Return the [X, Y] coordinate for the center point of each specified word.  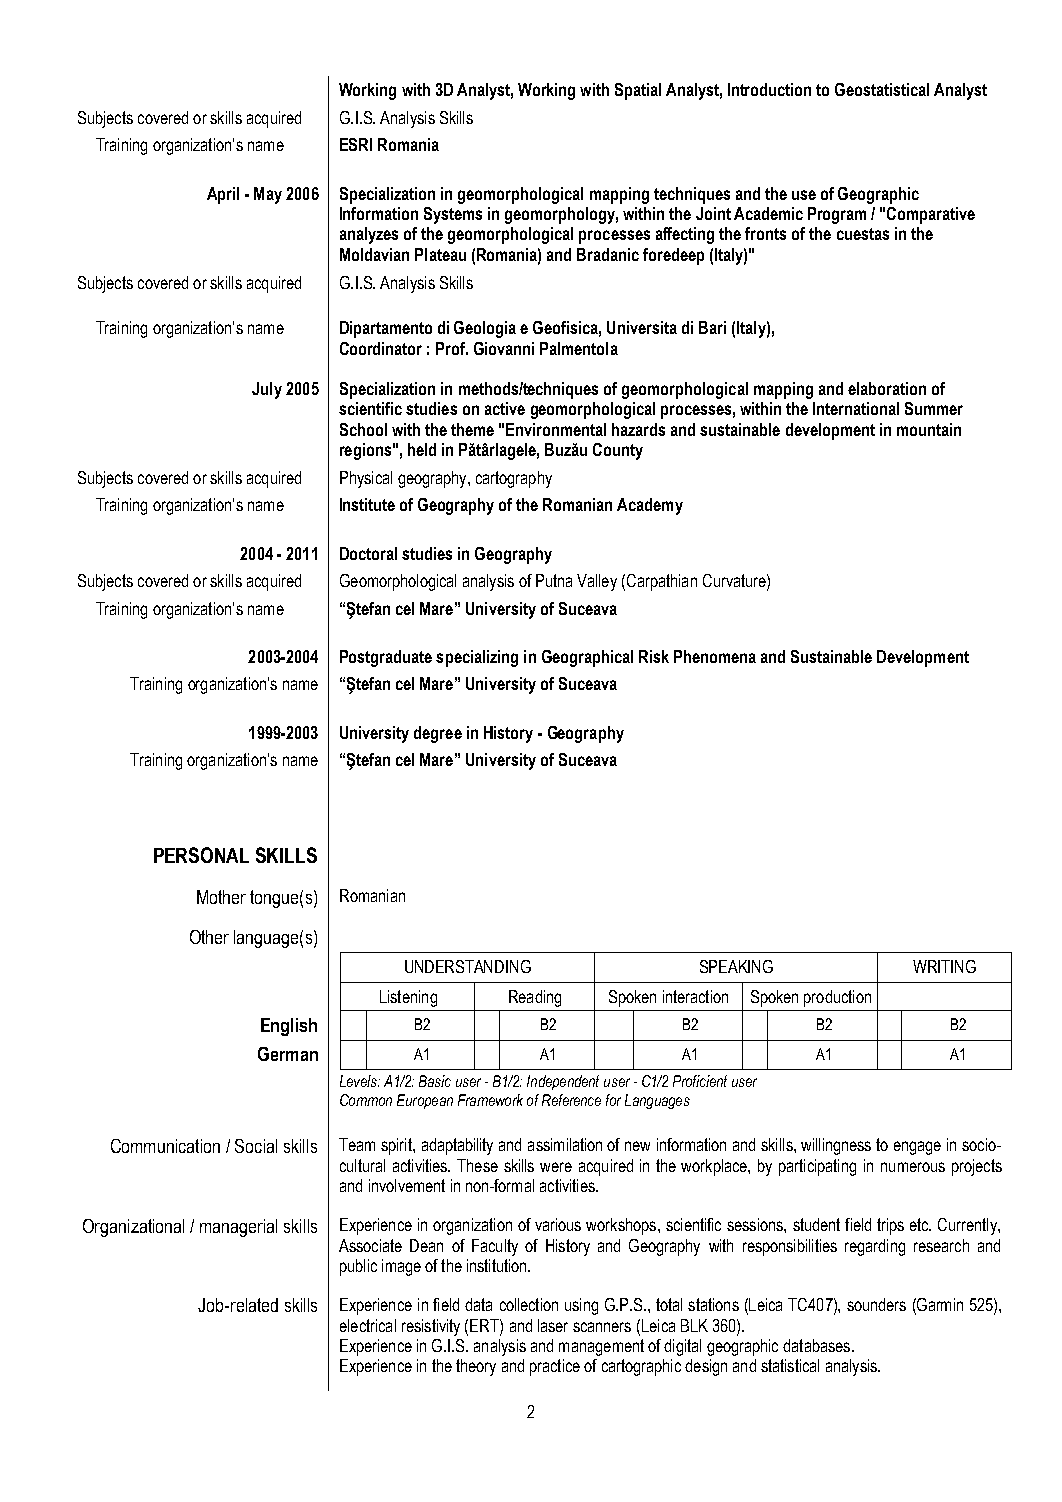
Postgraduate [386, 658]
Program [837, 215]
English [289, 1027]
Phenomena [715, 656]
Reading [535, 998]
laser [553, 1325]
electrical [368, 1325]
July [267, 390]
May [268, 195]
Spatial [638, 91]
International [856, 408]
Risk [654, 656]
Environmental [556, 429]
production [837, 998]
